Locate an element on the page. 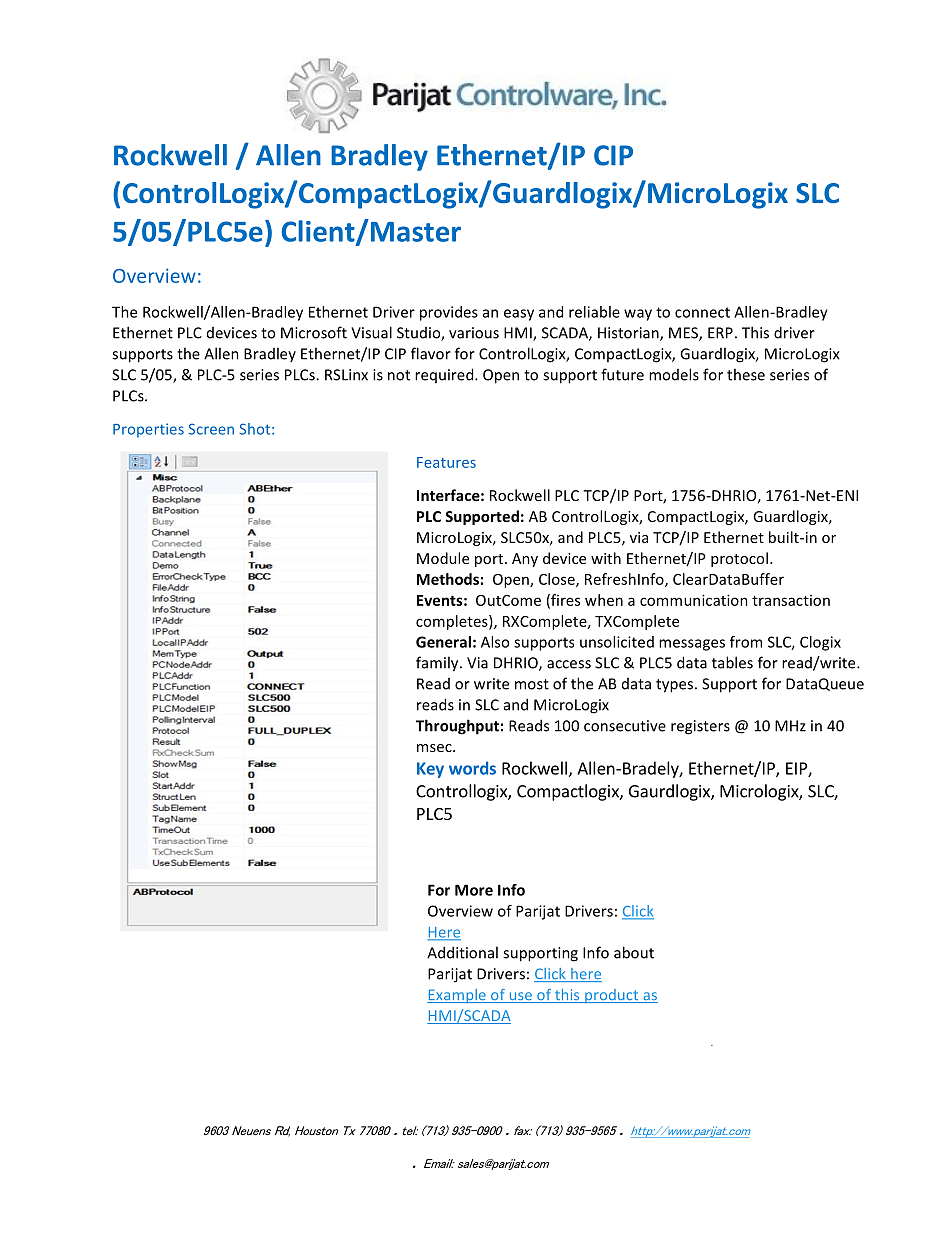  about is located at coordinates (634, 952).
